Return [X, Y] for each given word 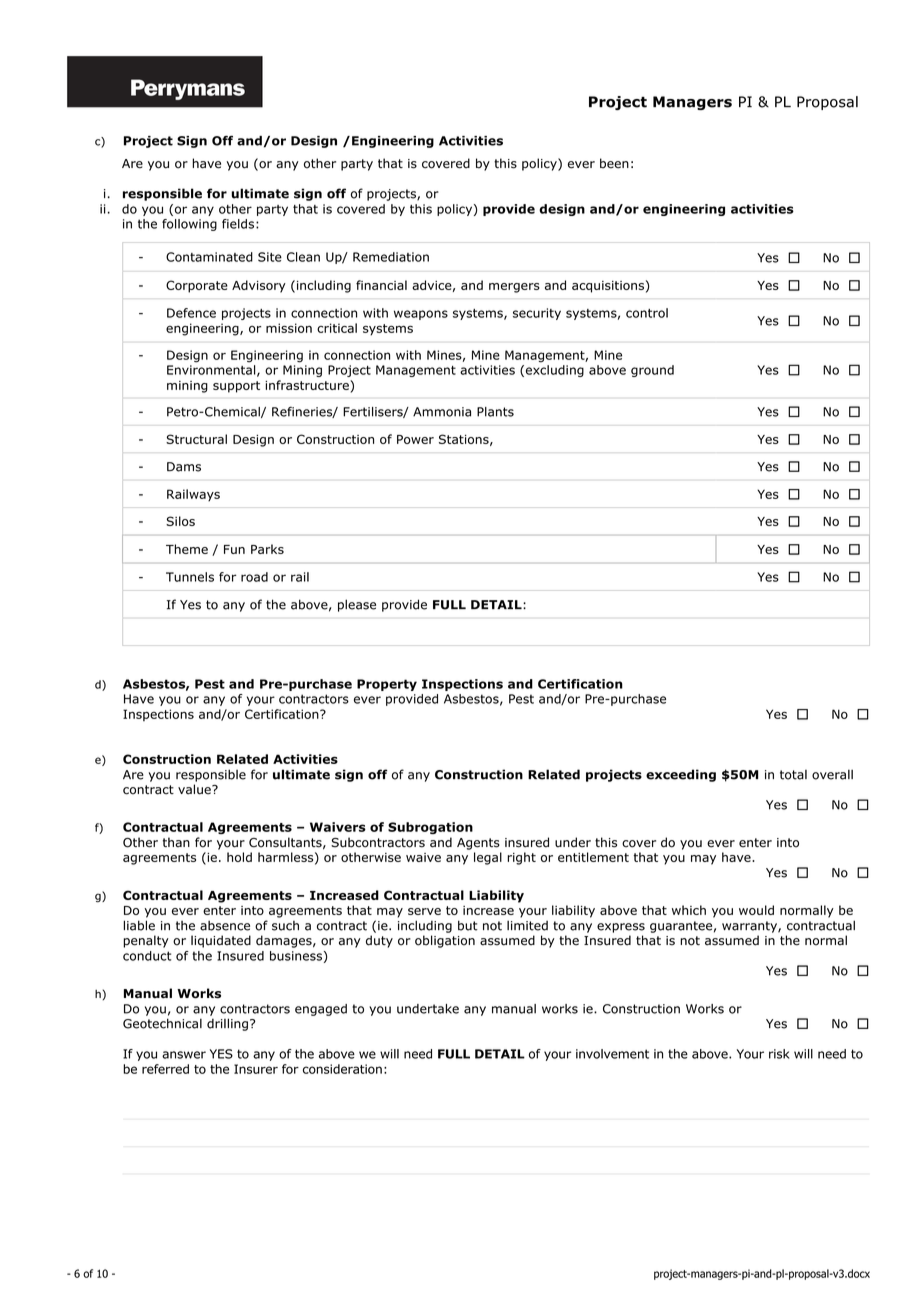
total [793, 775]
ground [652, 371]
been [614, 163]
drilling [227, 1024]
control [647, 313]
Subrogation [430, 828]
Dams [184, 467]
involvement [612, 1054]
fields [238, 224]
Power [415, 439]
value [195, 789]
